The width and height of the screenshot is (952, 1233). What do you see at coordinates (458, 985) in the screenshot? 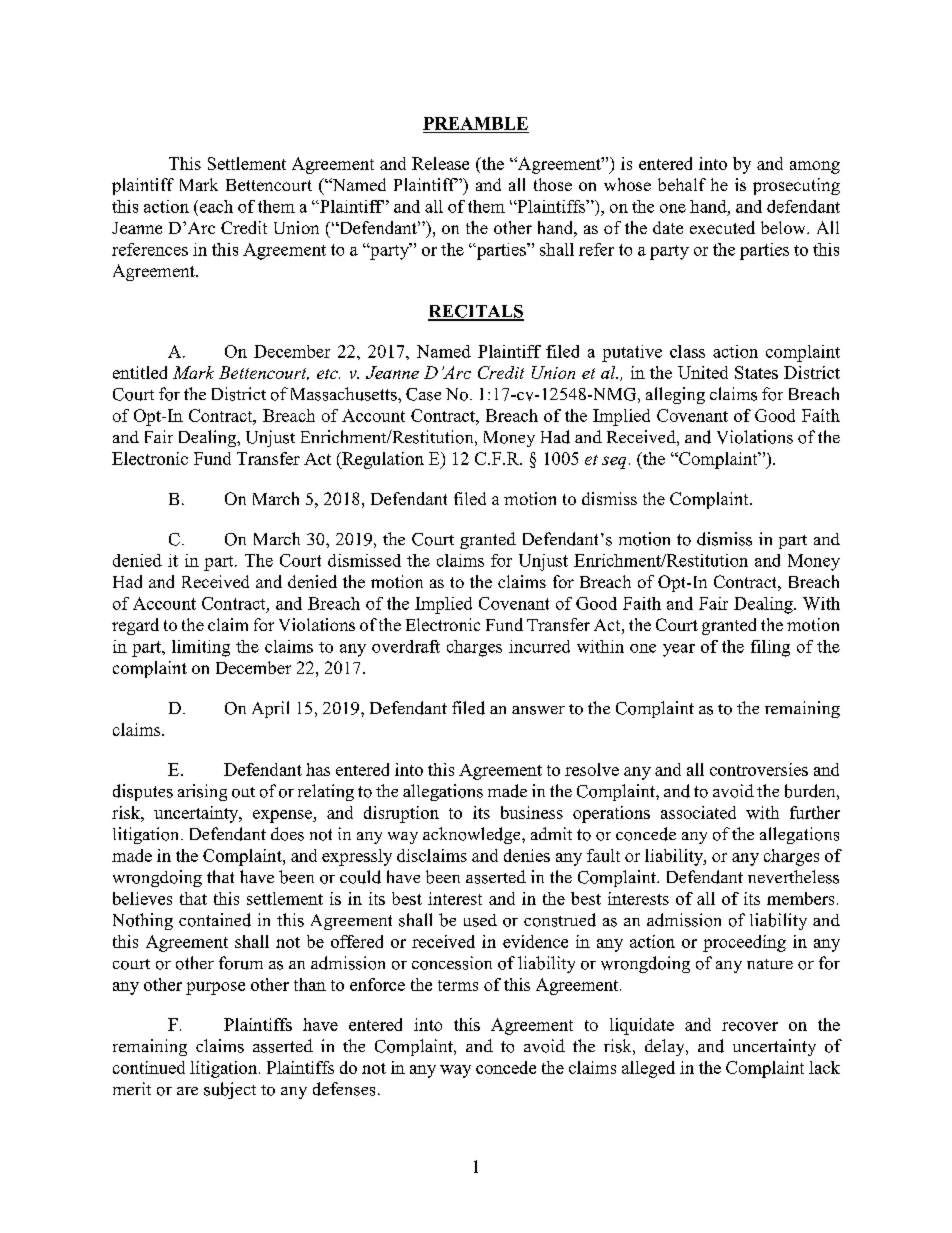
I see `terms` at bounding box center [458, 985].
